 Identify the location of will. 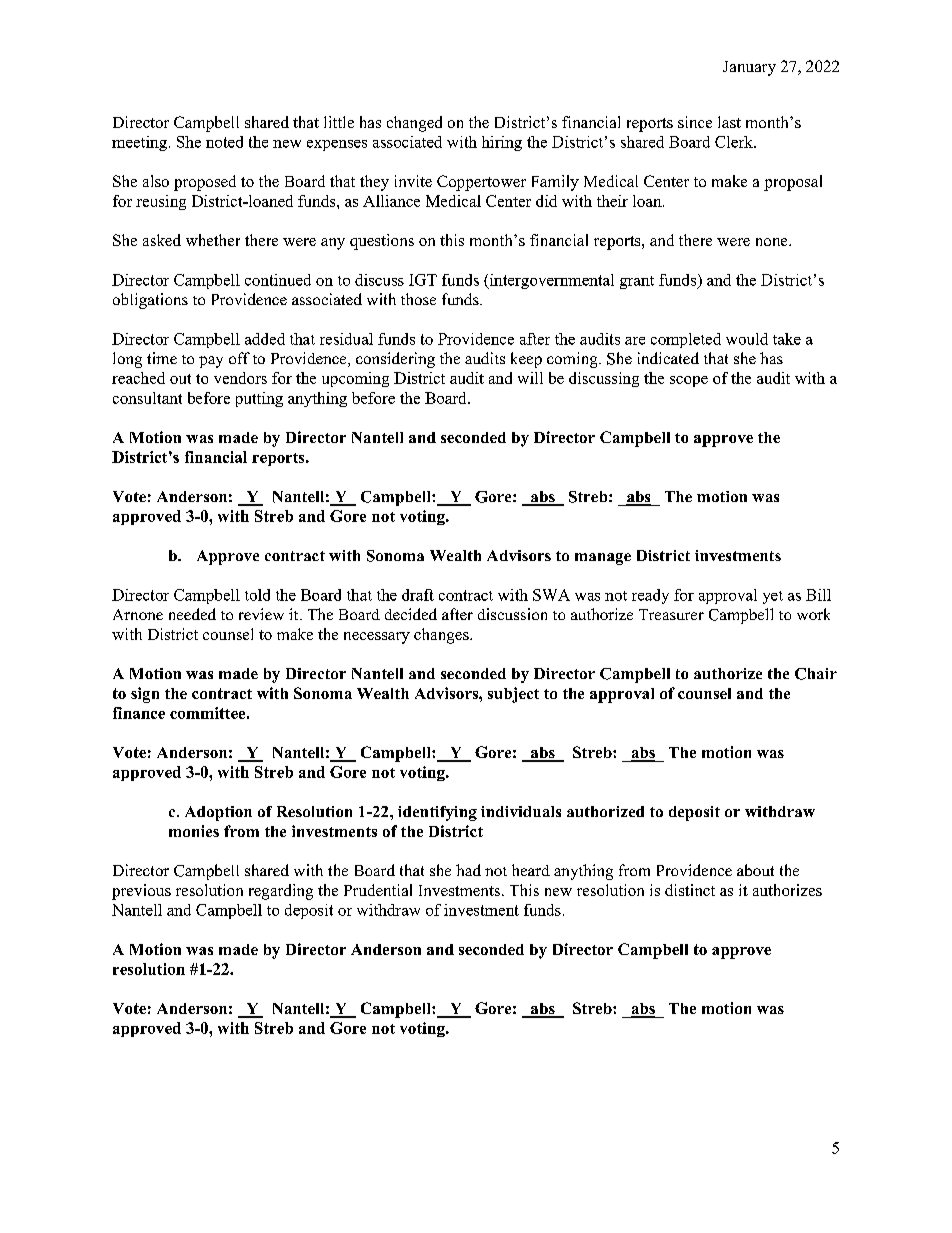
(530, 378).
